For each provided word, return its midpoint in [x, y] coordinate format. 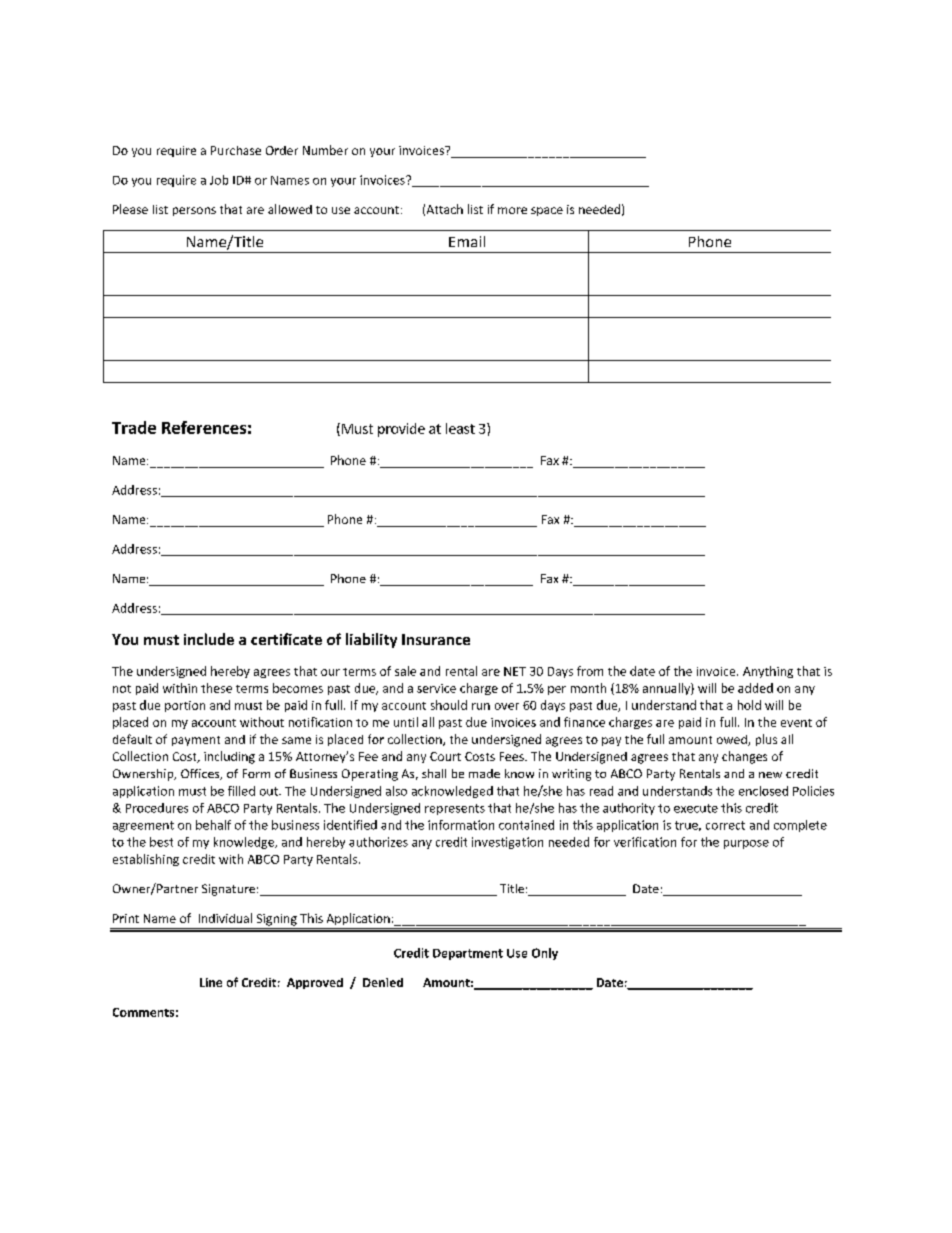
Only [545, 954]
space [547, 211]
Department [468, 954]
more [512, 210]
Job [219, 180]
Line [211, 982]
